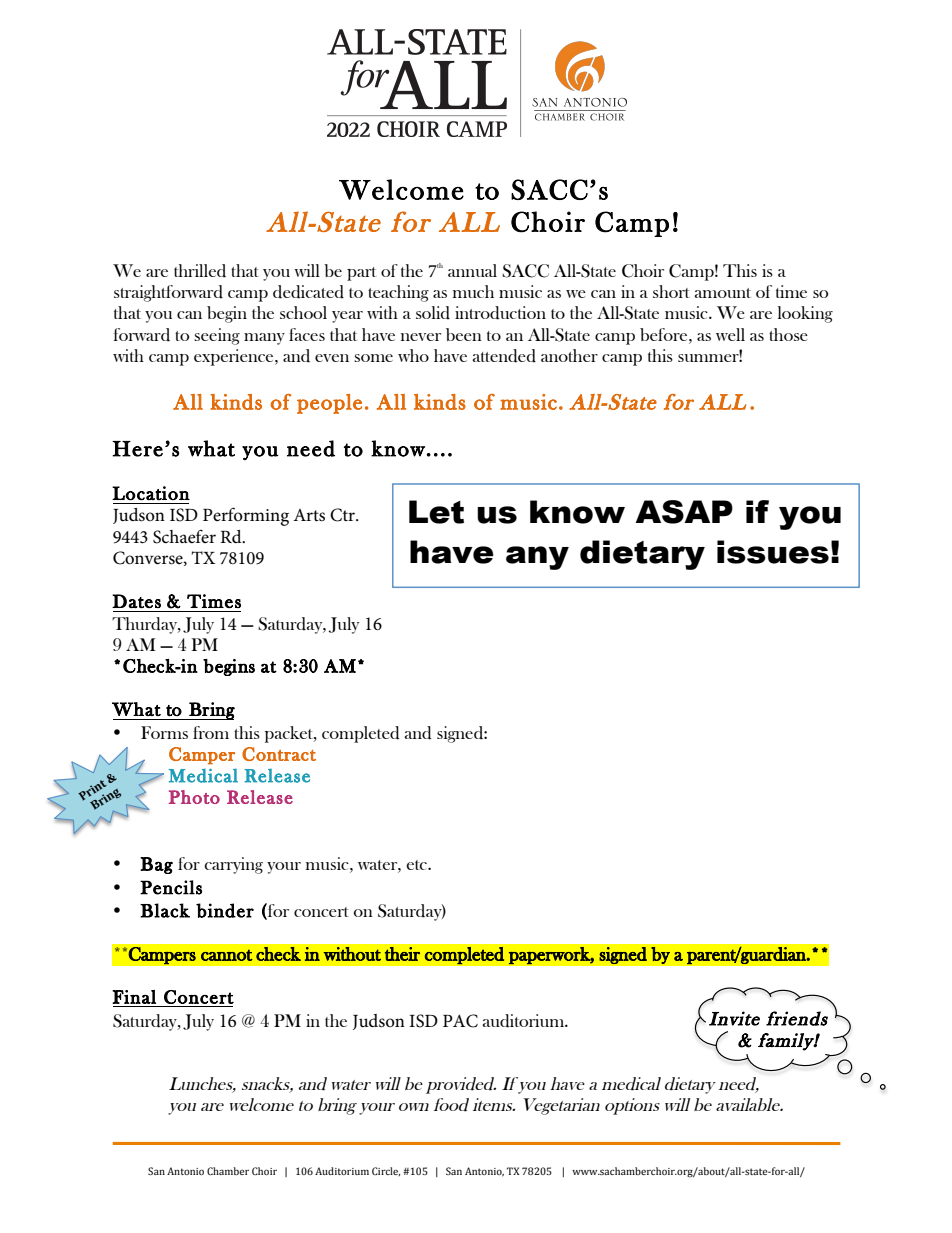  What do you see at coordinates (473, 291) in the screenshot?
I see `much` at bounding box center [473, 291].
